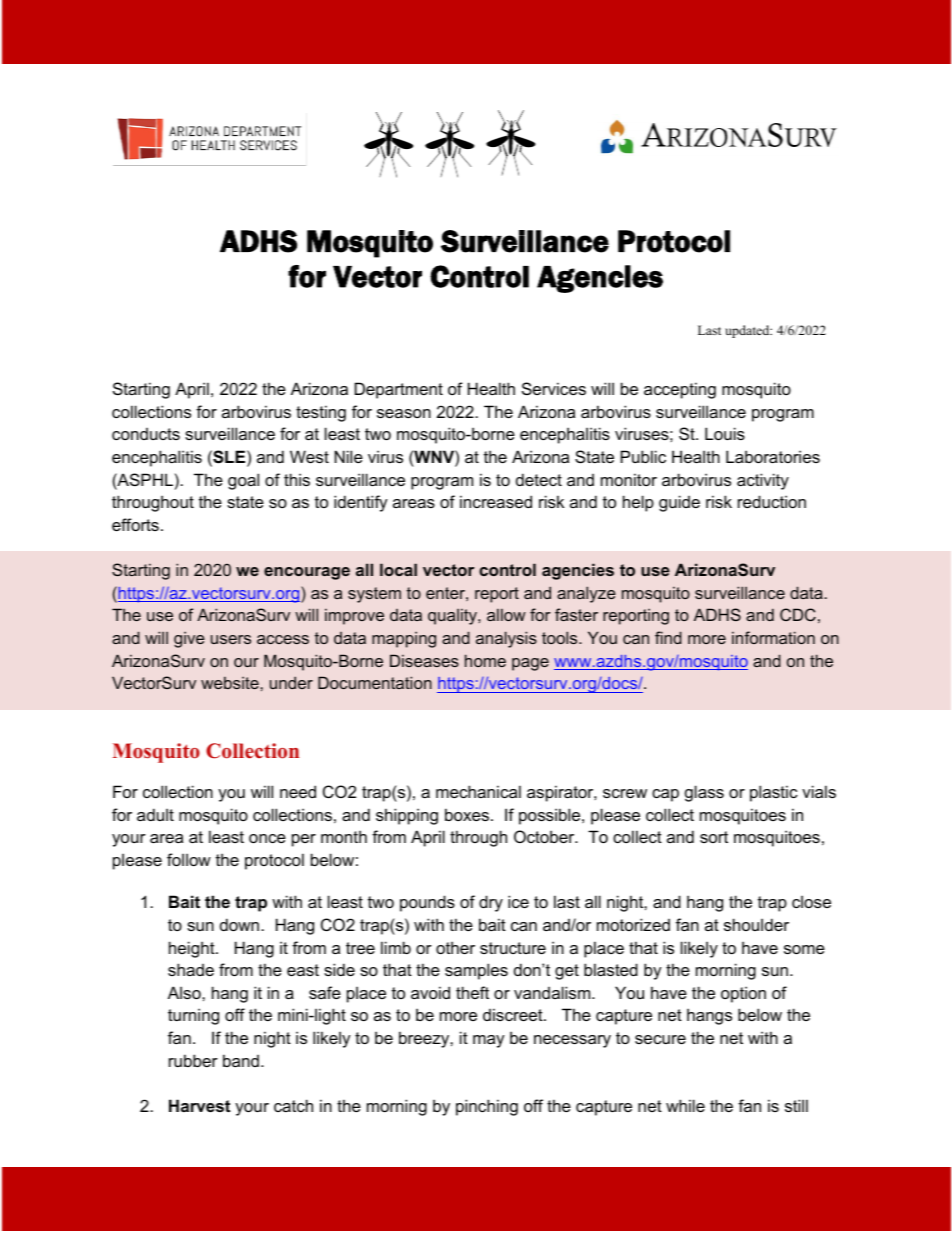  I want to click on pinching, so click(487, 1107).
